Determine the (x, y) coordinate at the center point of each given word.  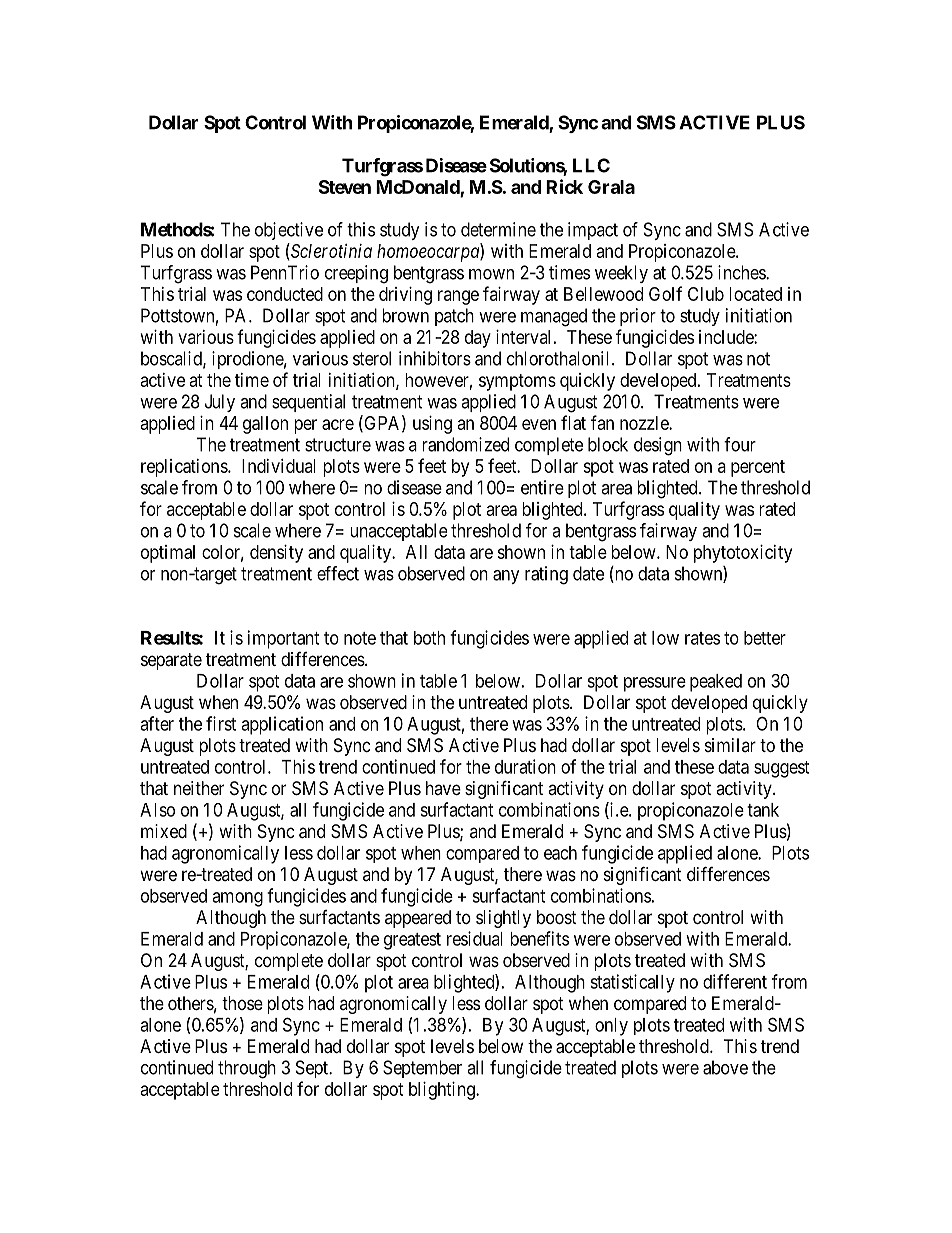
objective (289, 231)
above (725, 1067)
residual (475, 938)
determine (498, 229)
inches (742, 272)
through (247, 1069)
